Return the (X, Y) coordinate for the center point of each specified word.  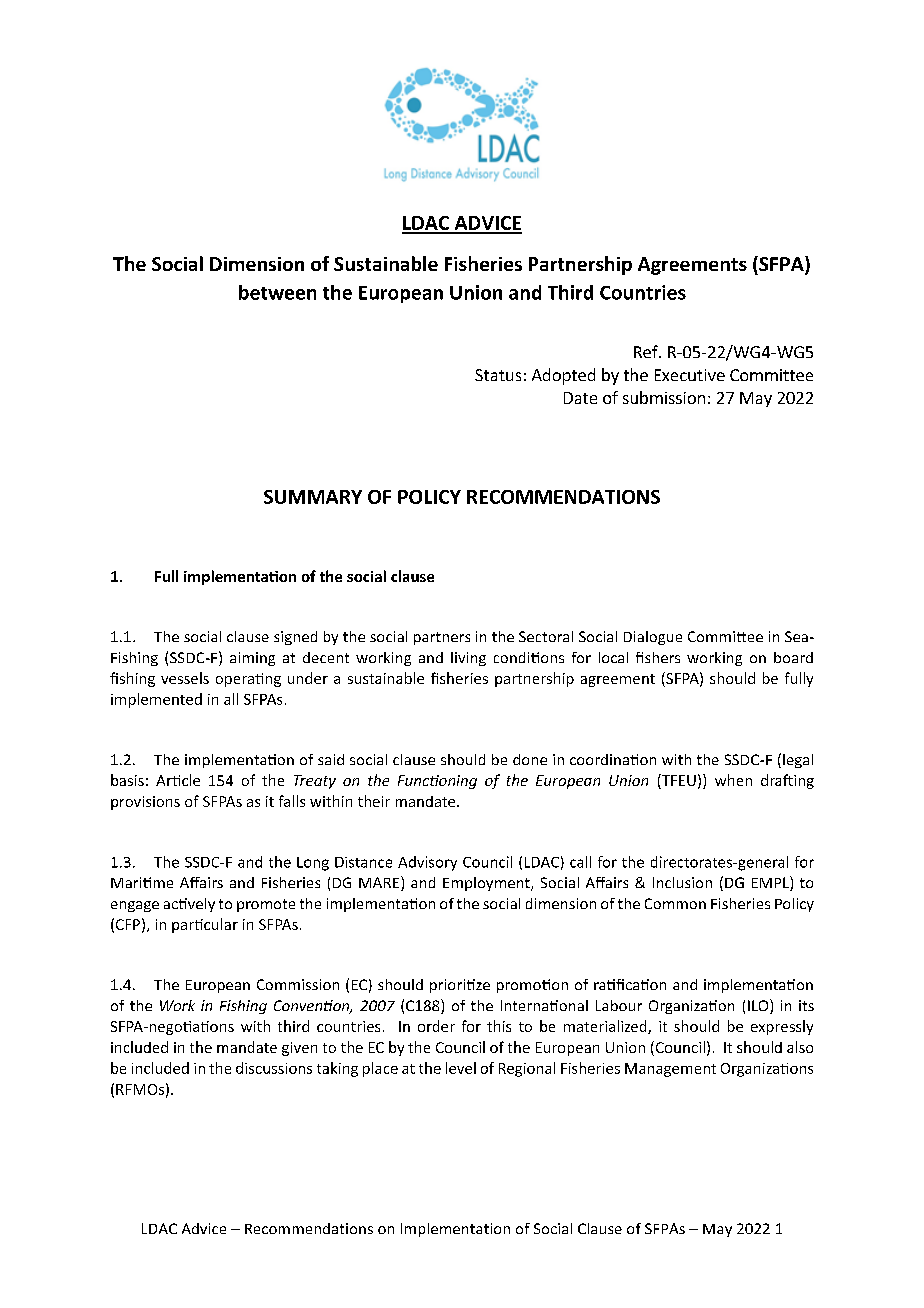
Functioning (437, 782)
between (277, 292)
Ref (647, 351)
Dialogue (653, 638)
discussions (274, 1068)
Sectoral (546, 636)
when (733, 780)
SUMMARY (313, 497)
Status (498, 375)
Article (178, 780)
